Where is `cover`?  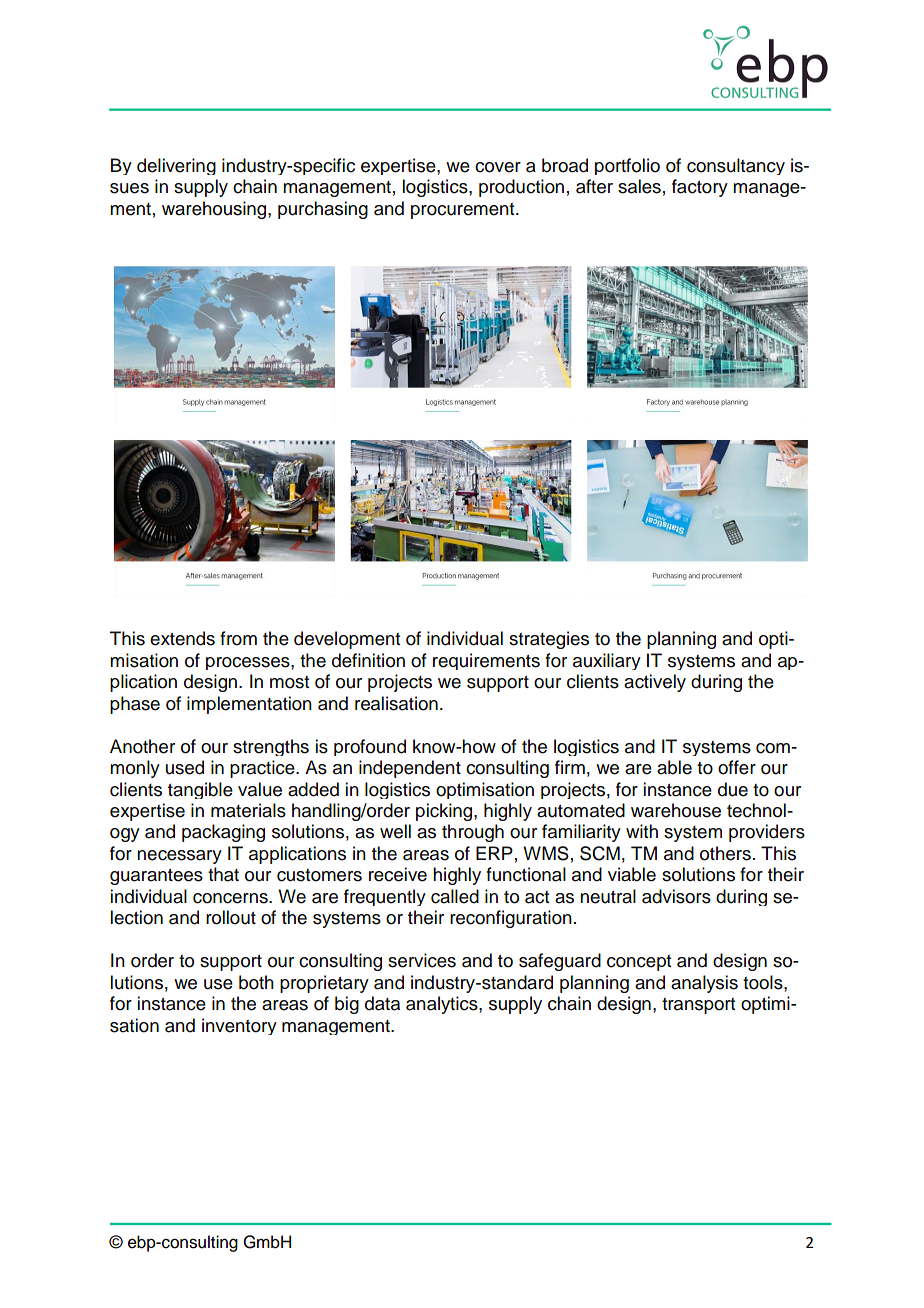 cover is located at coordinates (498, 167).
